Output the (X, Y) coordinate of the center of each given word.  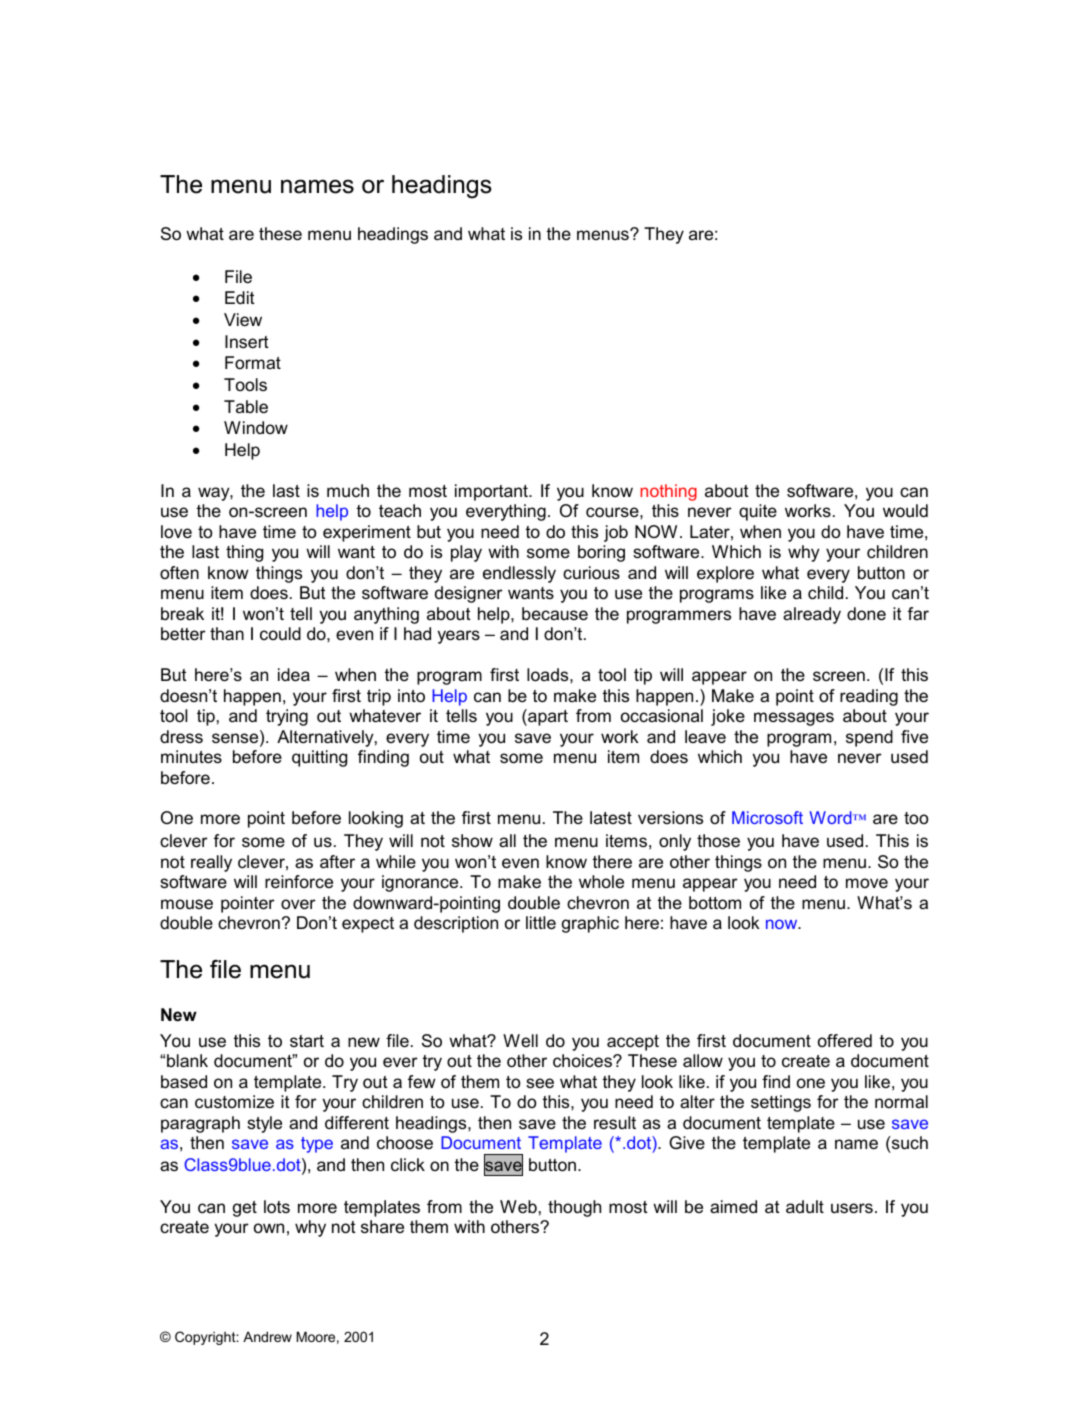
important (492, 492)
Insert (247, 341)
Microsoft (767, 817)
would (905, 511)
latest (611, 817)
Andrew (267, 1336)
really (211, 863)
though (574, 1208)
